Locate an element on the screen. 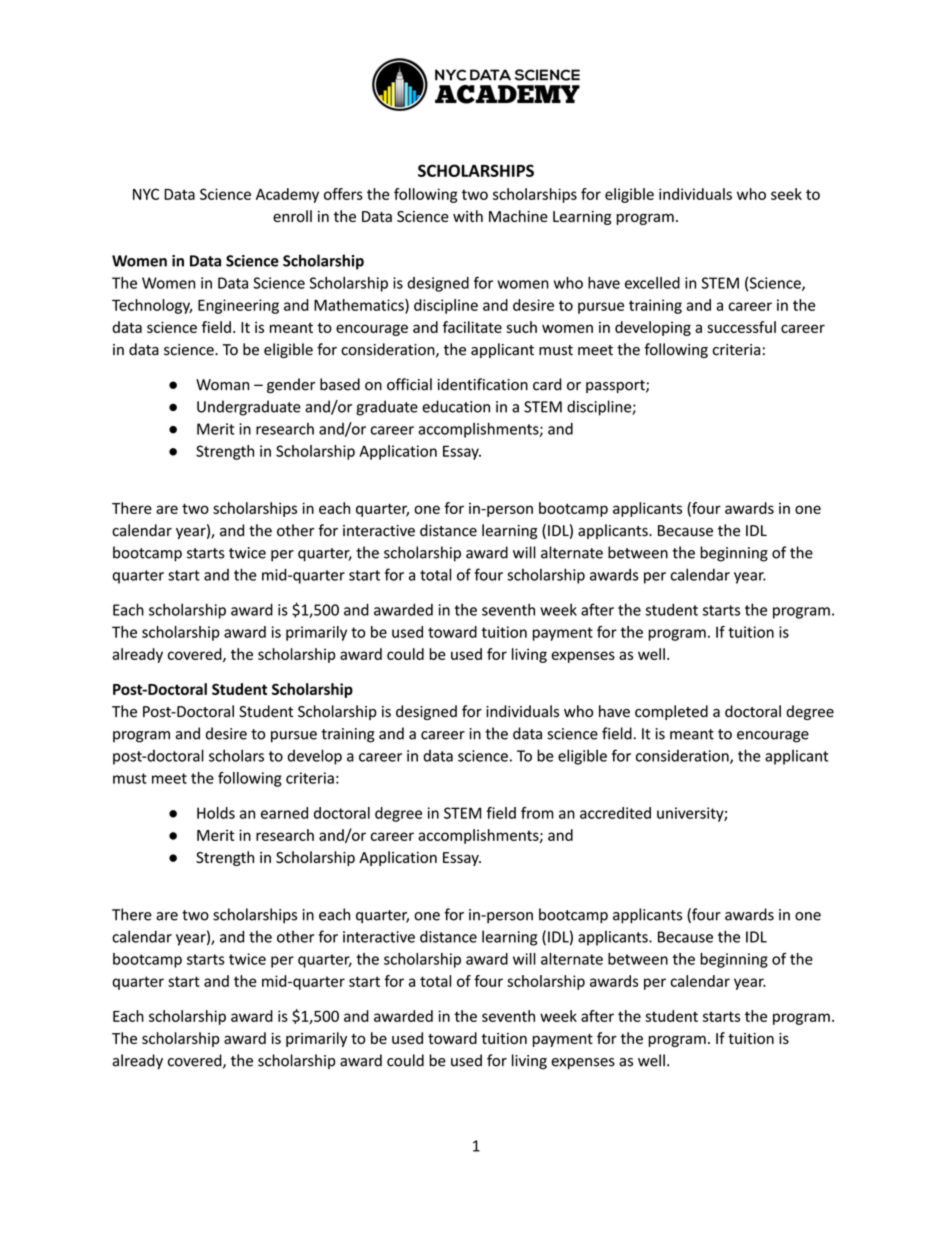 This screenshot has width=952, height=1233. Holds is located at coordinates (216, 813).
